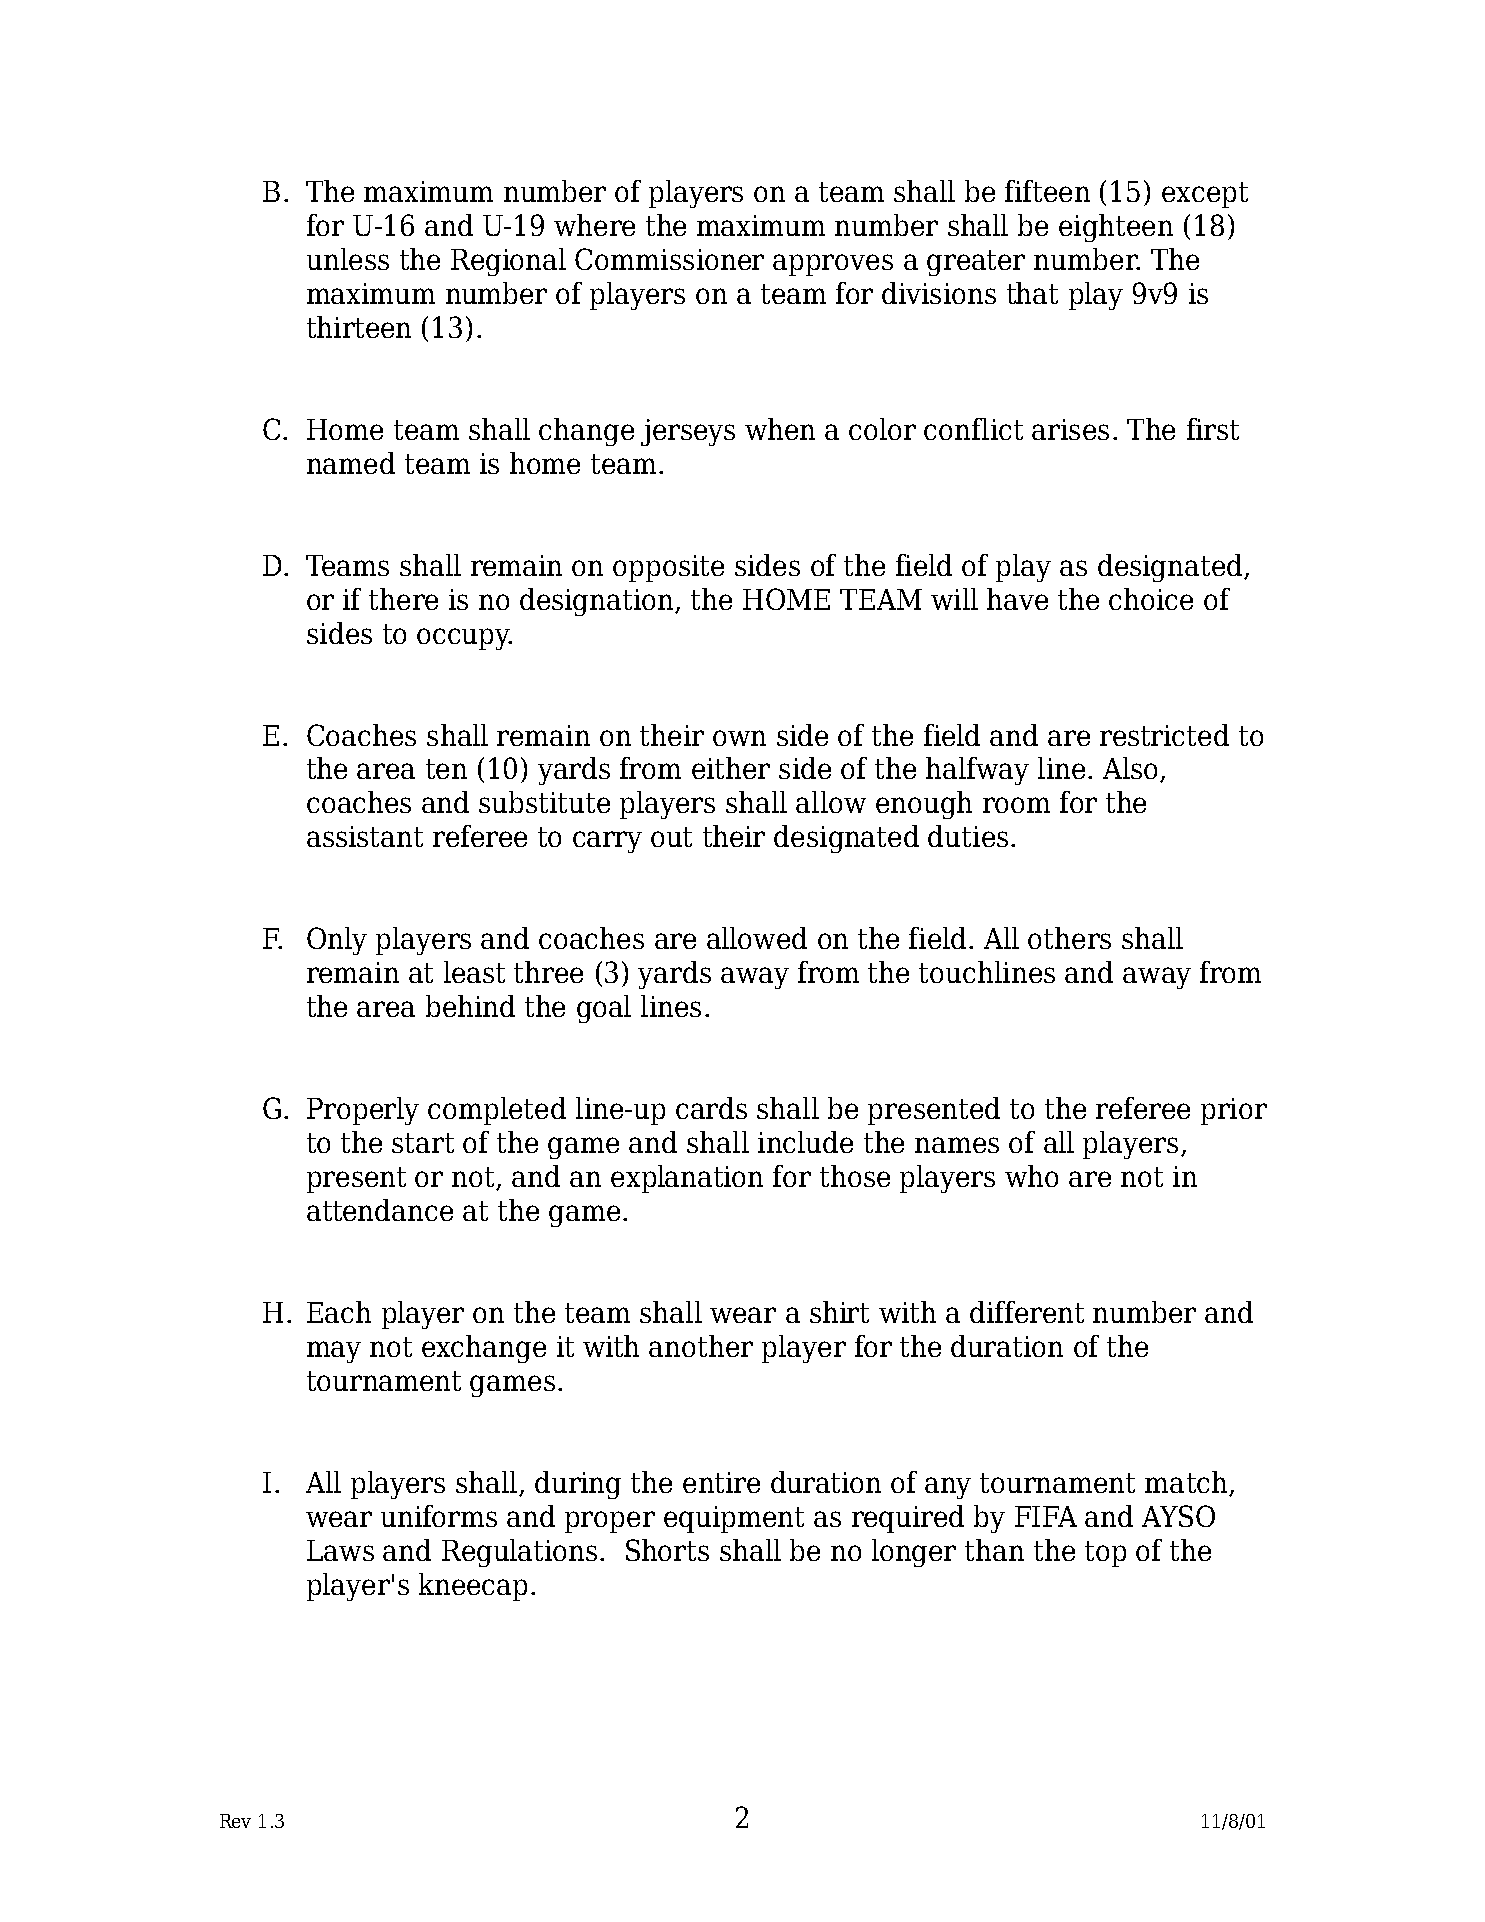 The width and height of the screenshot is (1485, 1922). I want to click on different, so click(1027, 1312).
